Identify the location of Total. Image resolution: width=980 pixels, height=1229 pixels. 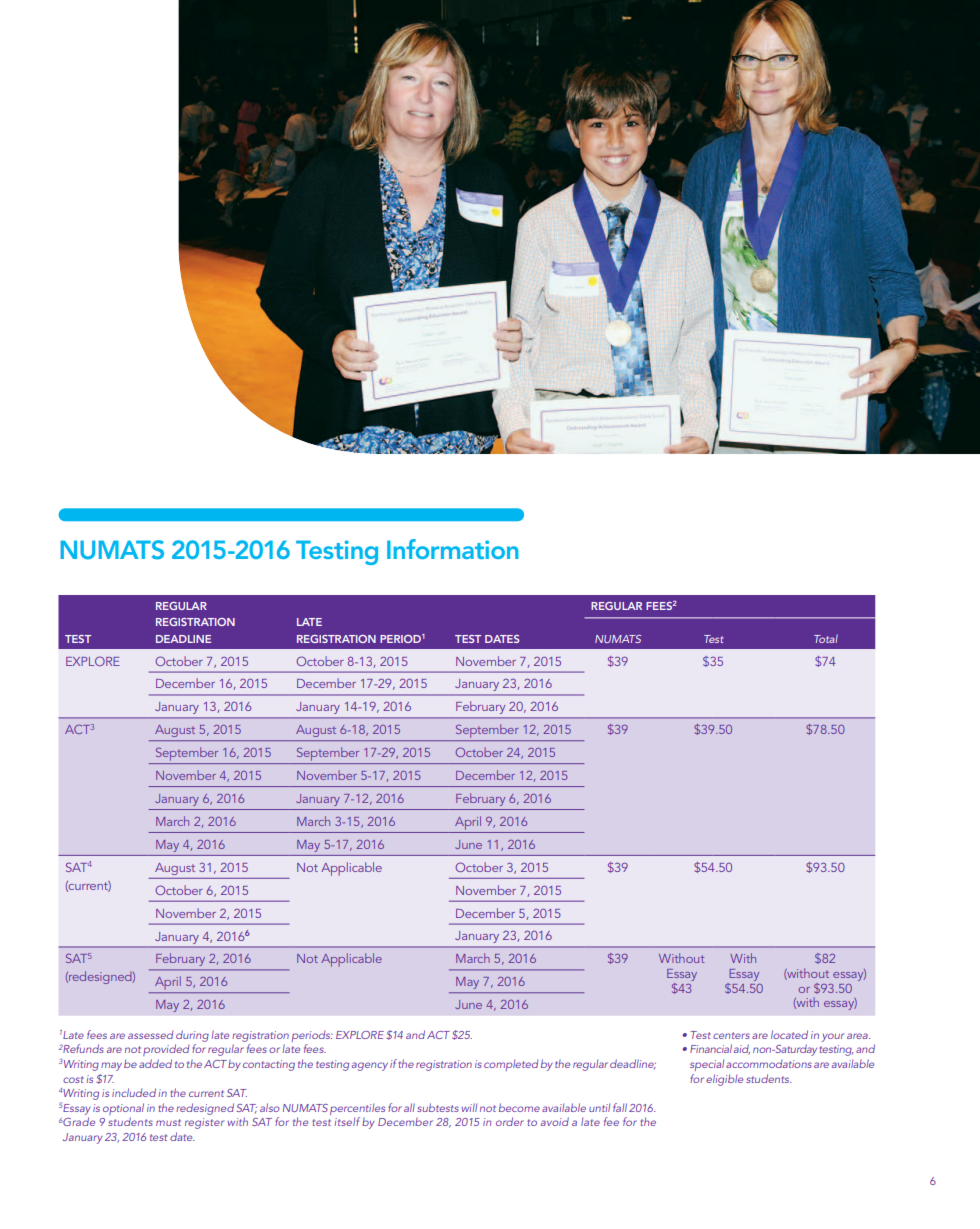
(826, 638).
